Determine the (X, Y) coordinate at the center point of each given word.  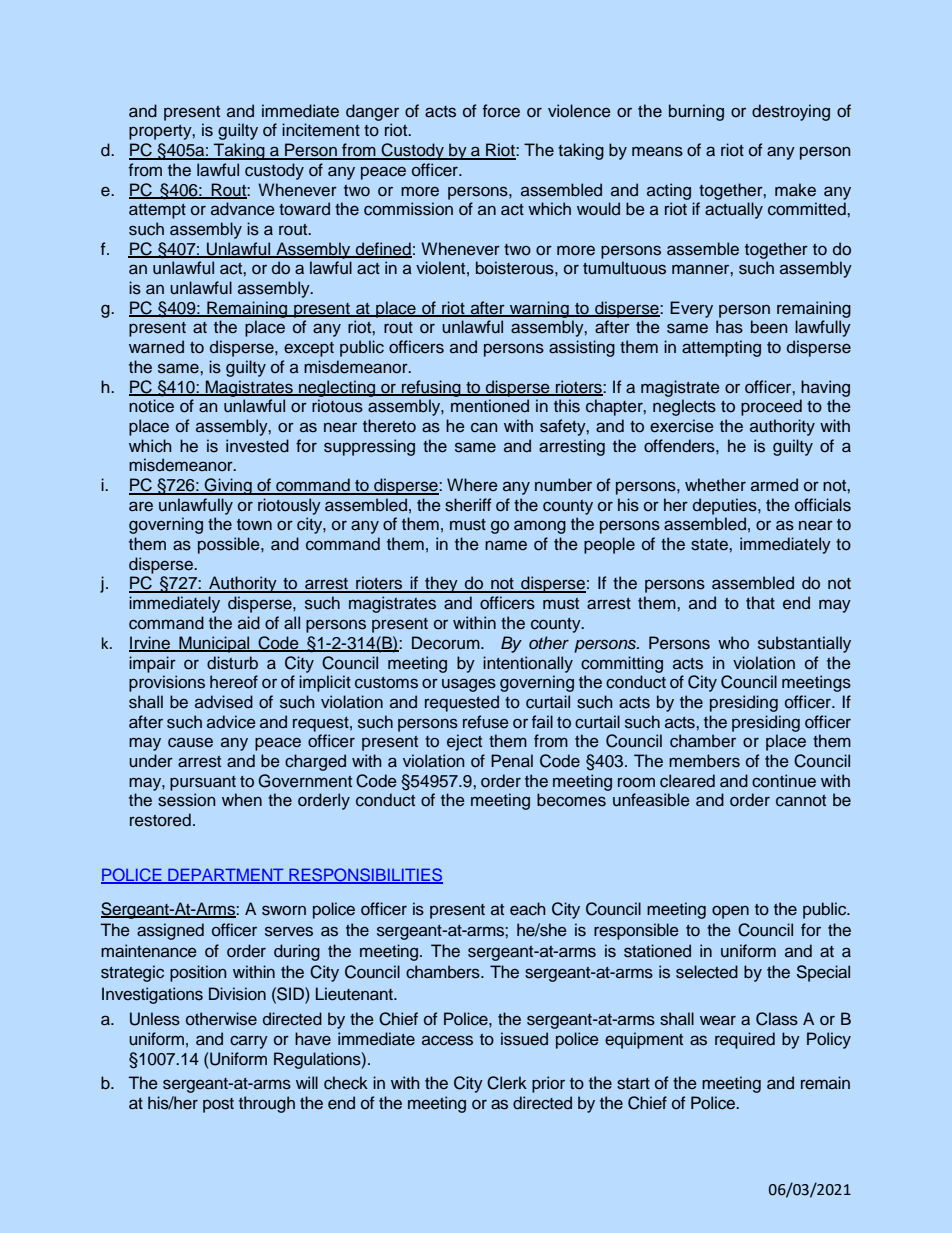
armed (774, 485)
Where (472, 485)
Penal (512, 761)
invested (257, 446)
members (704, 761)
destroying (791, 112)
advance (243, 209)
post (218, 1105)
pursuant (203, 783)
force (501, 111)
